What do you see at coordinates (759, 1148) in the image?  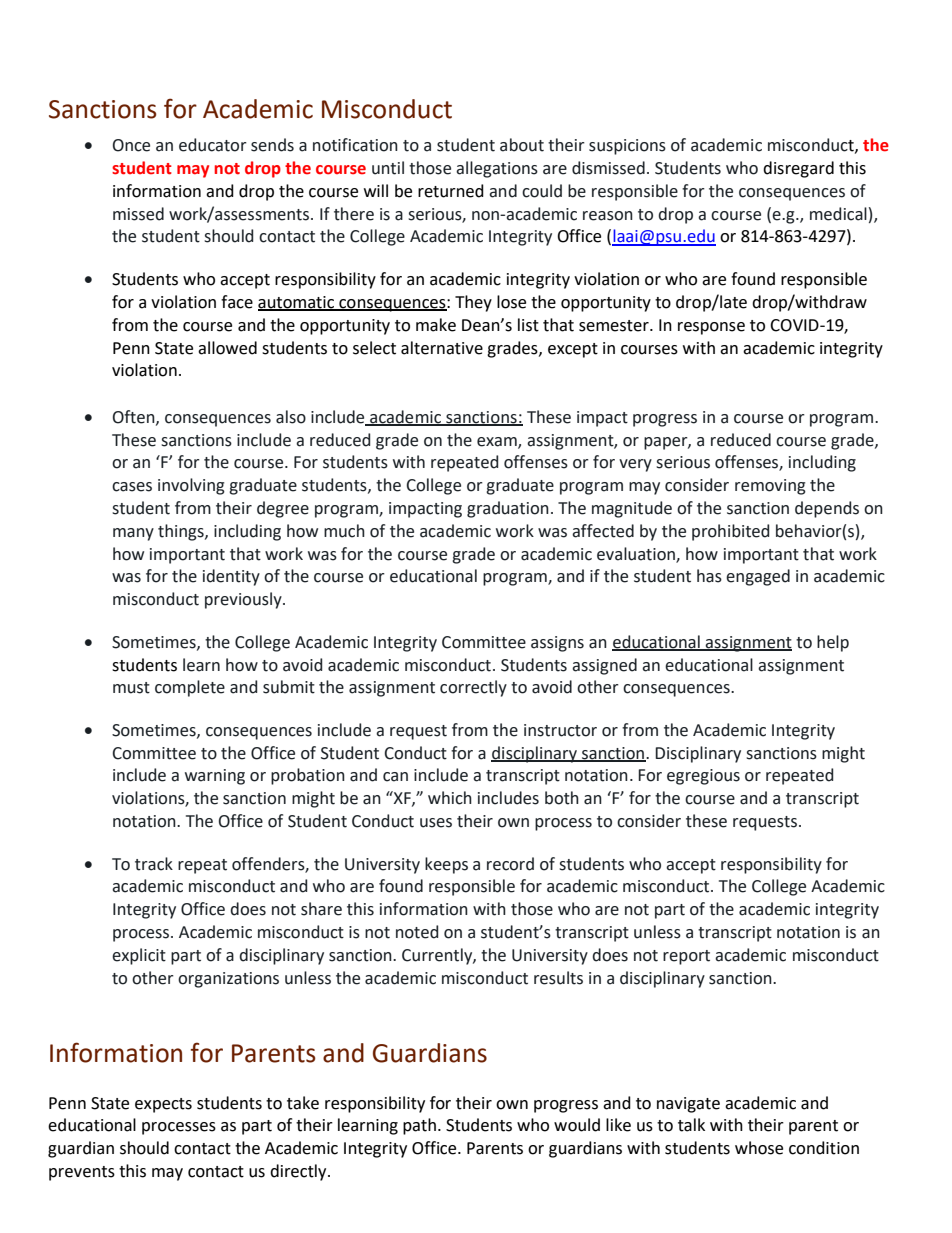 I see `whose` at bounding box center [759, 1148].
